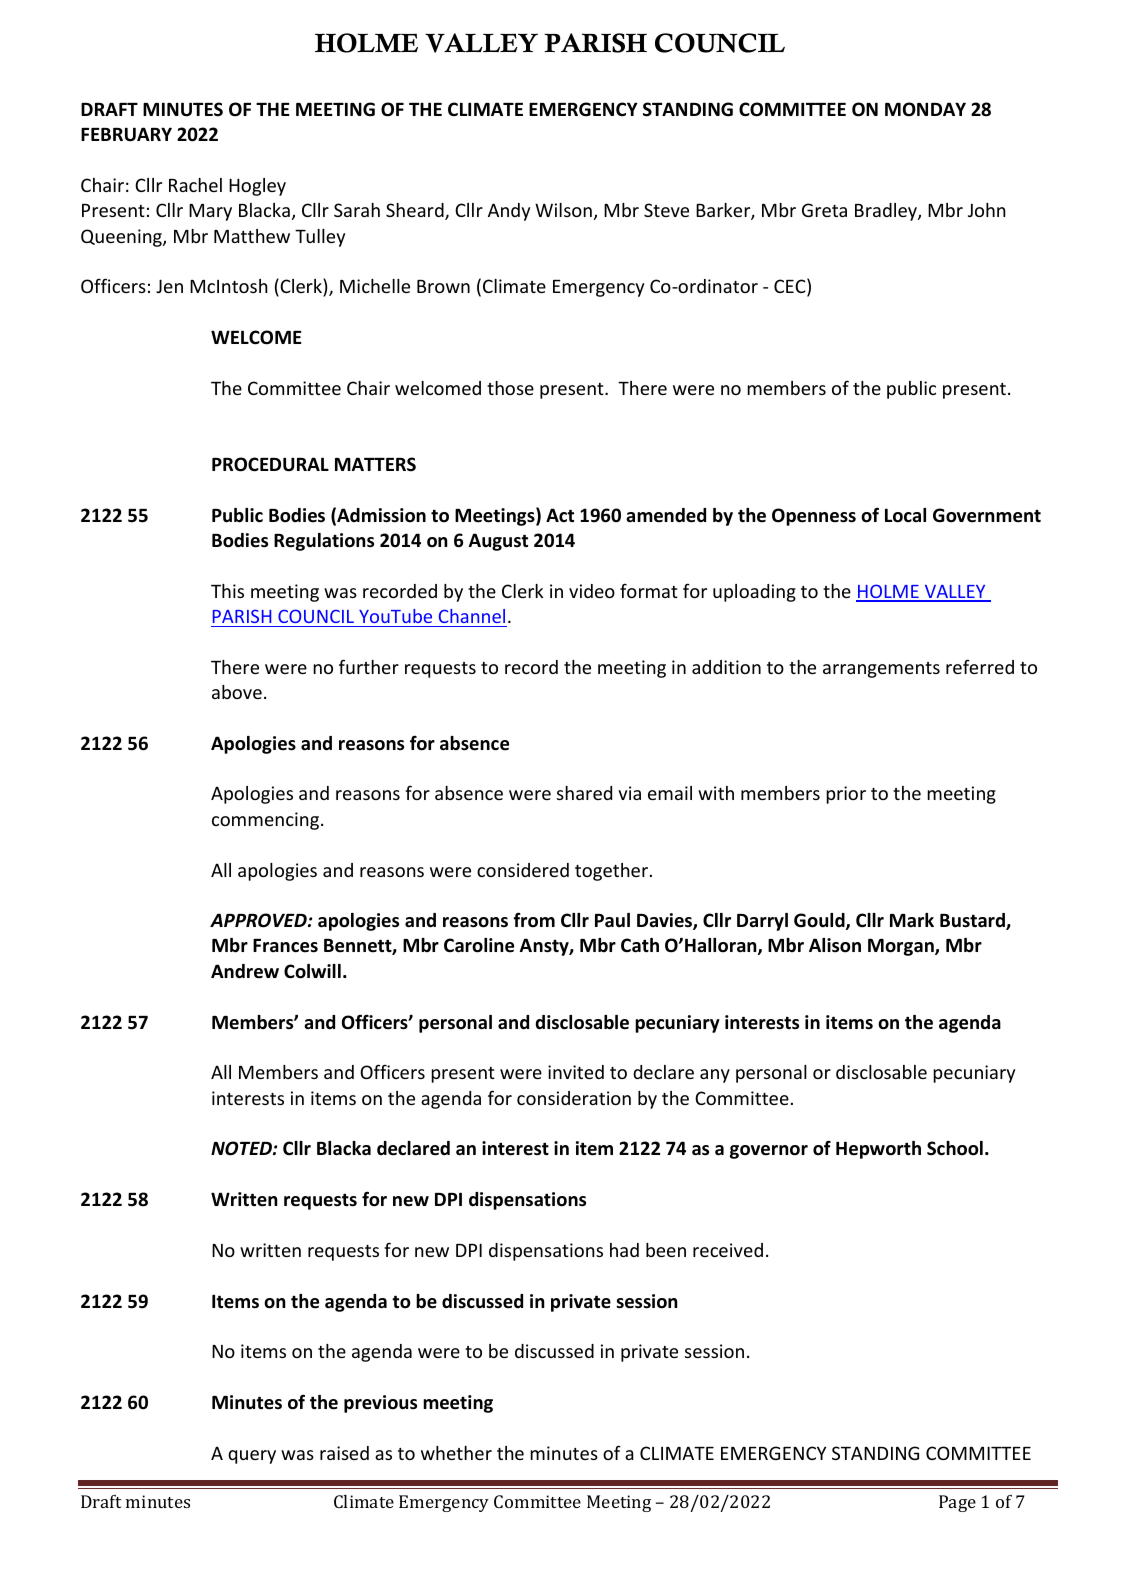 This page has height=1589, width=1124. I want to click on video, so click(592, 591).
